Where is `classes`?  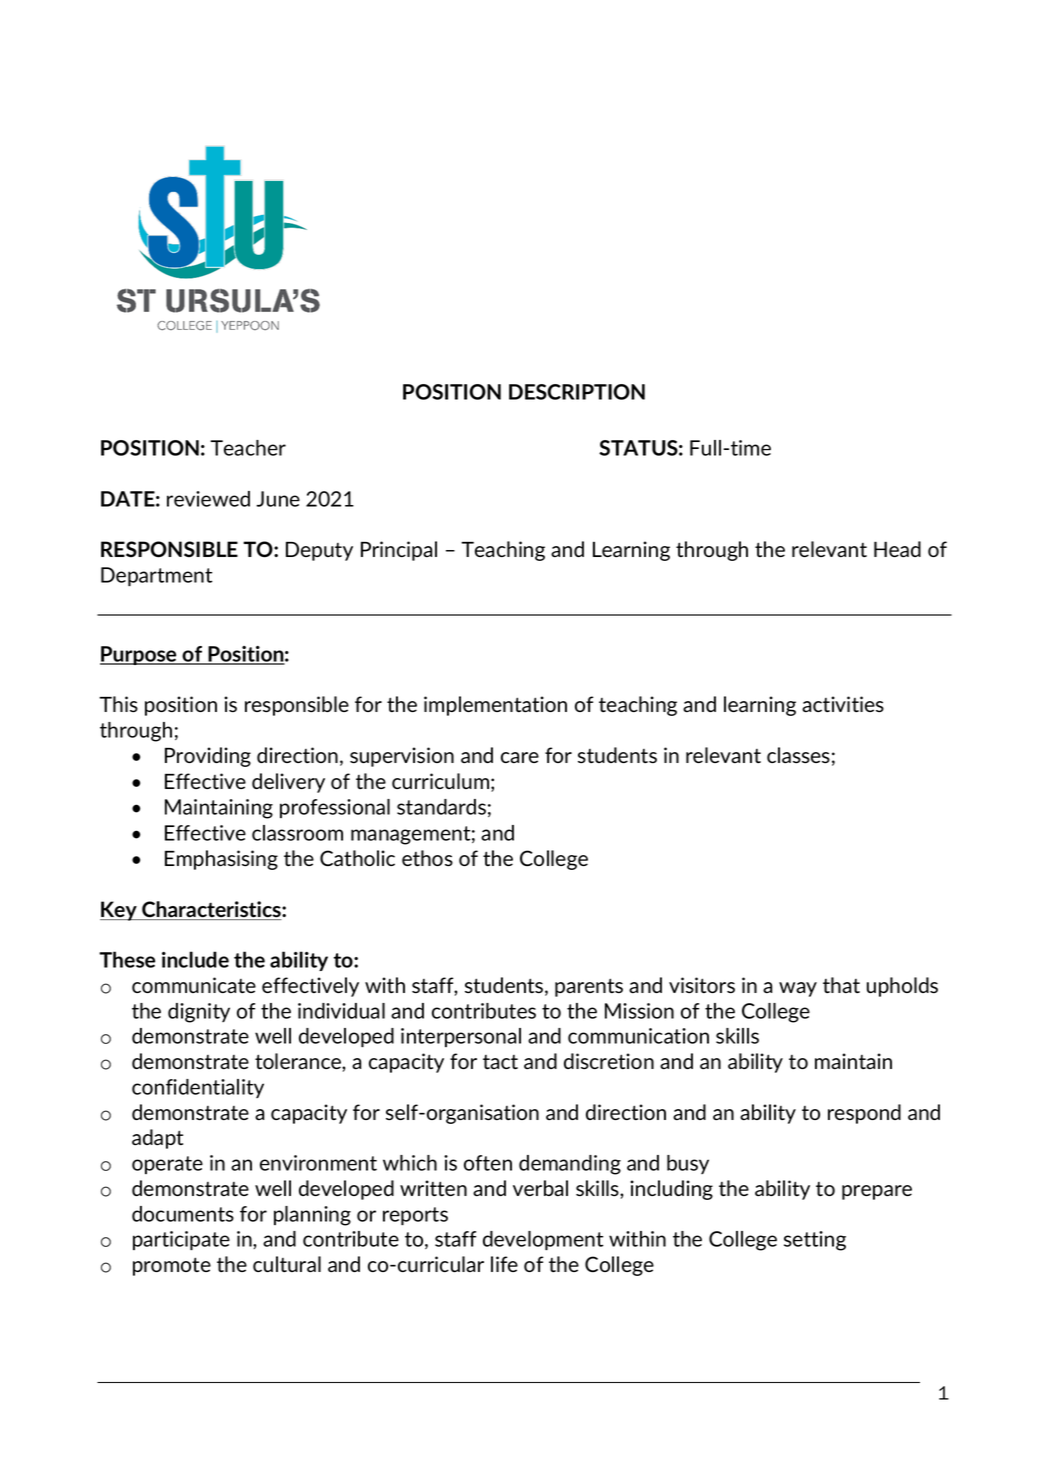
classes is located at coordinates (798, 755).
